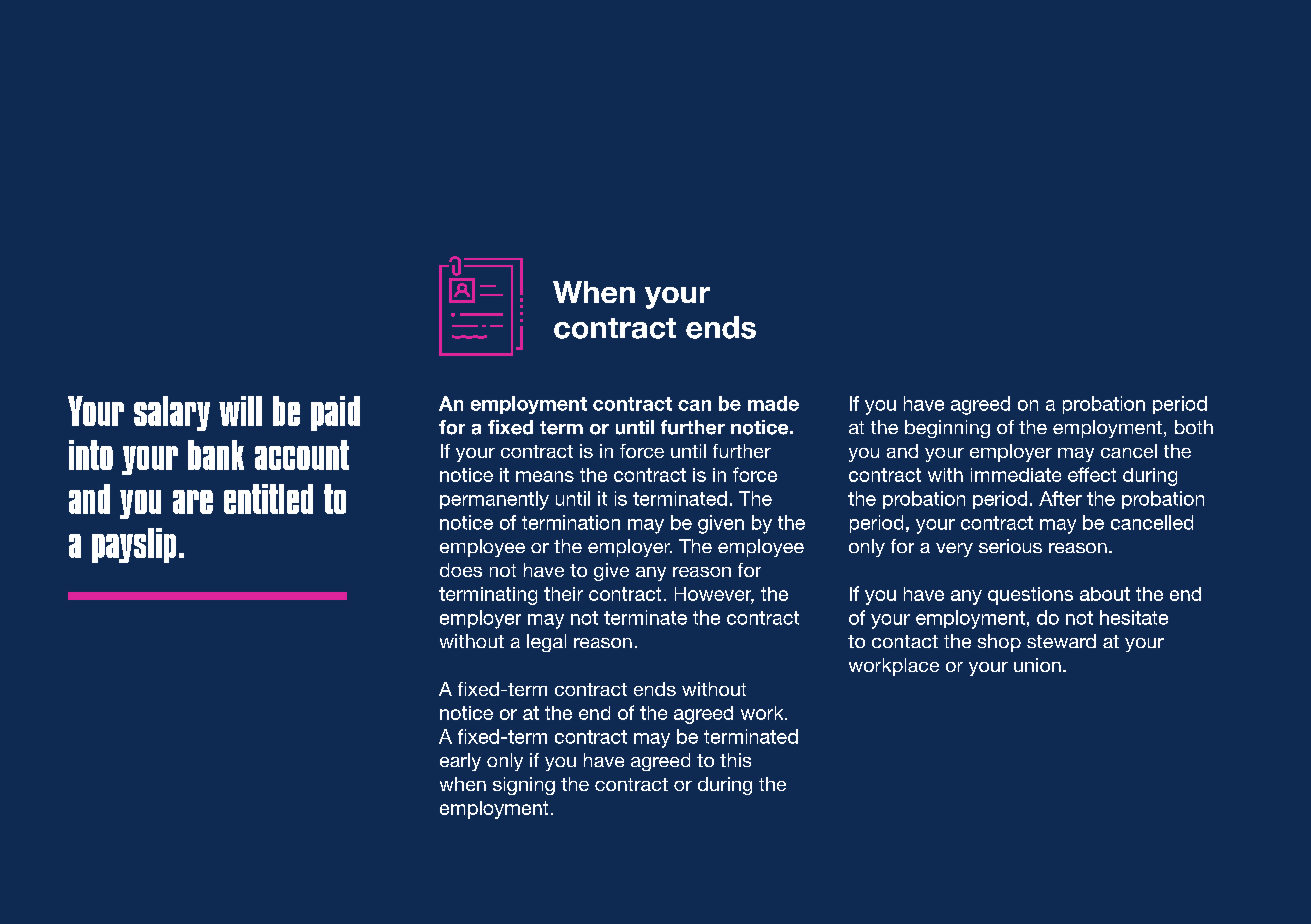 This image has width=1311, height=924. I want to click on questions, so click(1030, 596).
